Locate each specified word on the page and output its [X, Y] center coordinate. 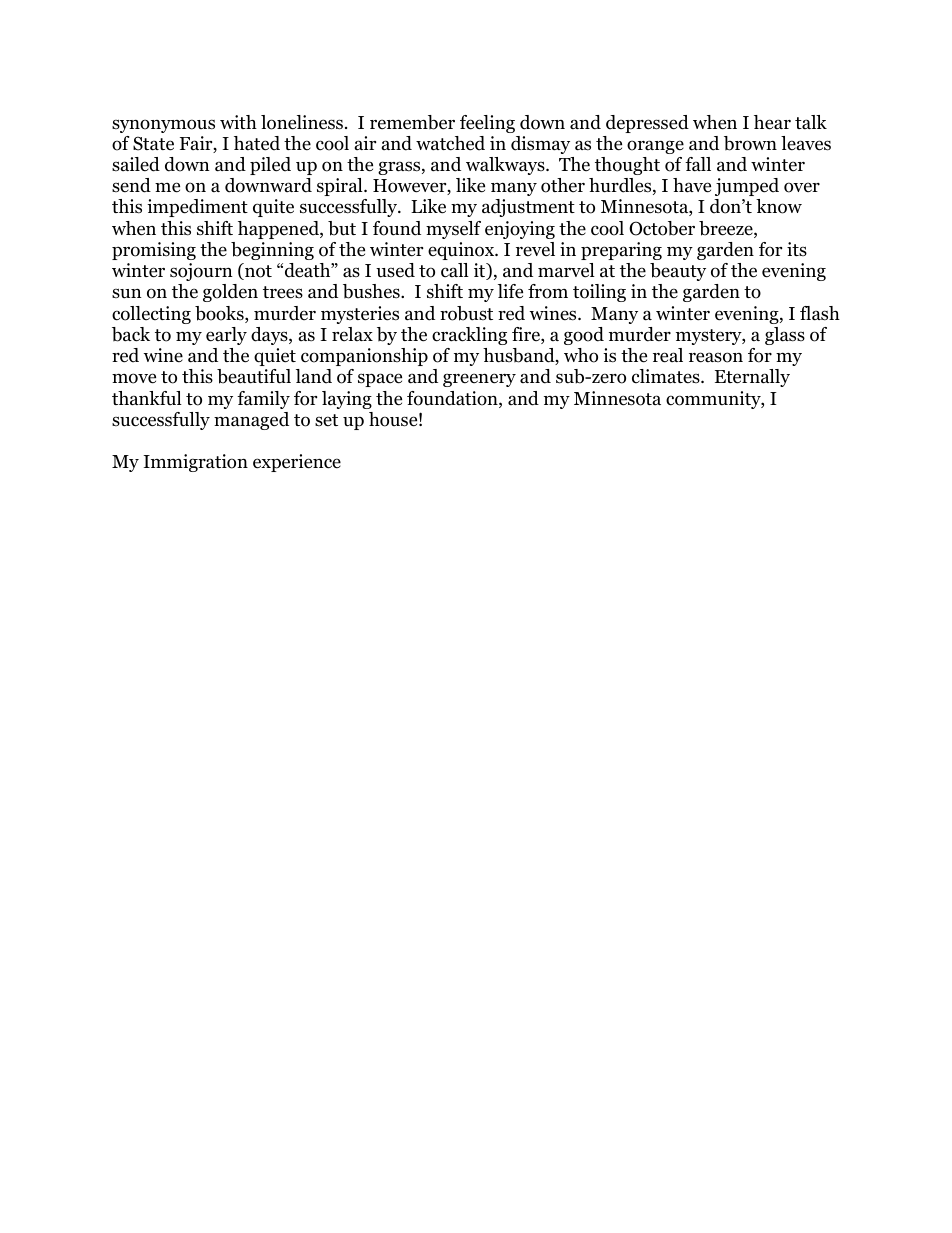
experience [297, 463]
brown [750, 143]
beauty [678, 272]
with [238, 122]
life [510, 291]
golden [230, 293]
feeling [487, 124]
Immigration [196, 463]
